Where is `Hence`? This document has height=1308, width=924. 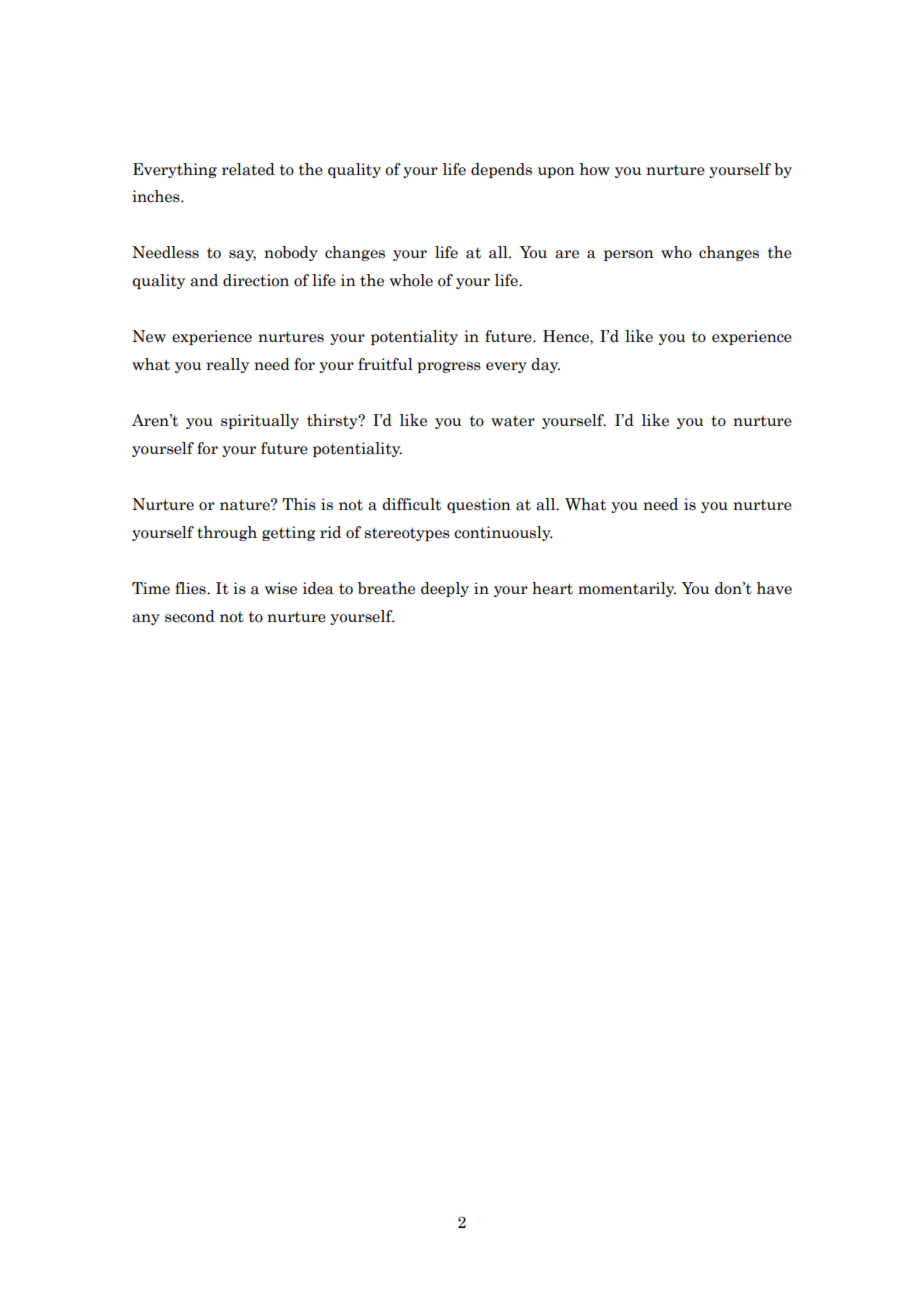
Hence is located at coordinates (567, 337).
